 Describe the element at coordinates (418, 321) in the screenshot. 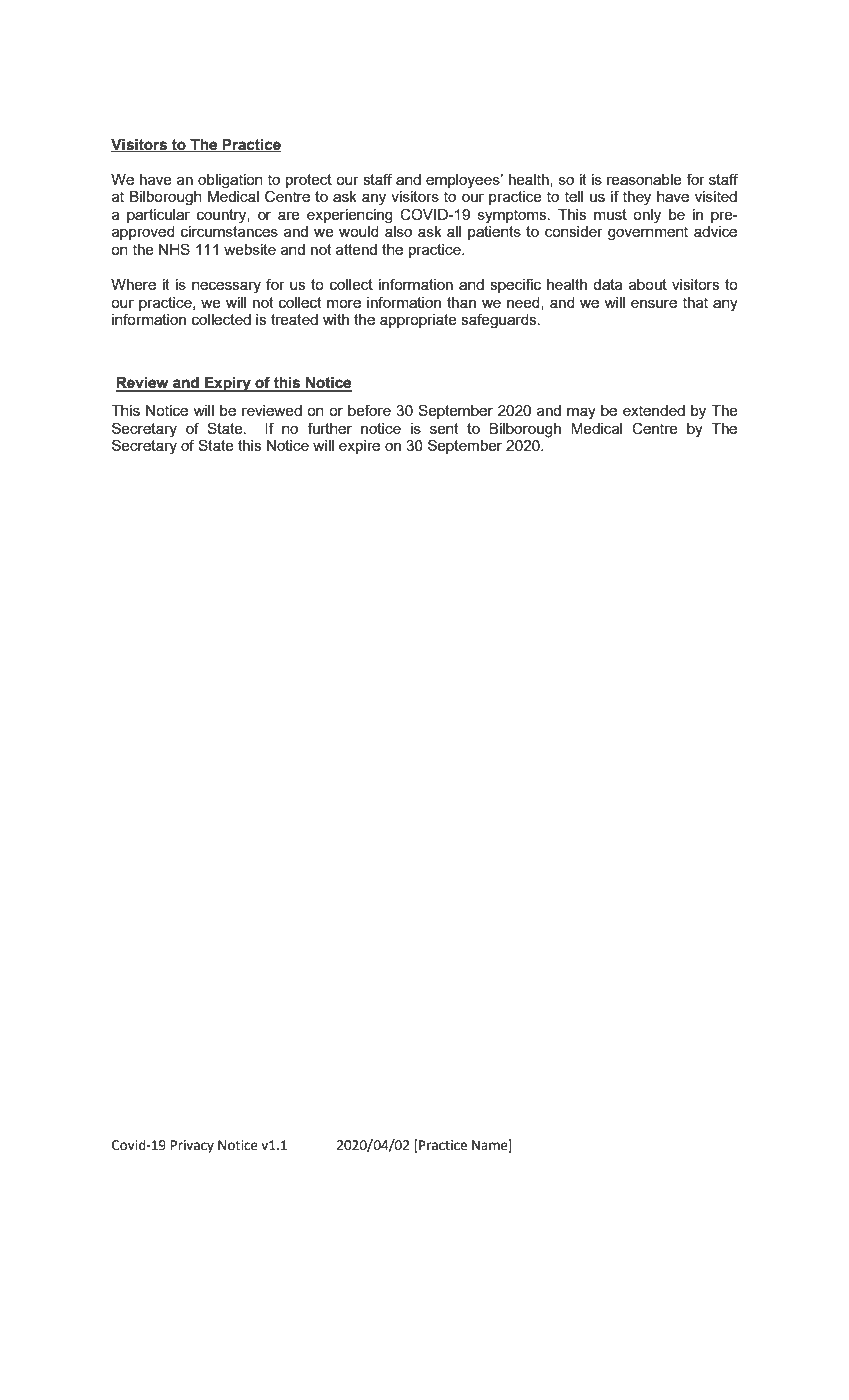

I see `appropriate` at that location.
